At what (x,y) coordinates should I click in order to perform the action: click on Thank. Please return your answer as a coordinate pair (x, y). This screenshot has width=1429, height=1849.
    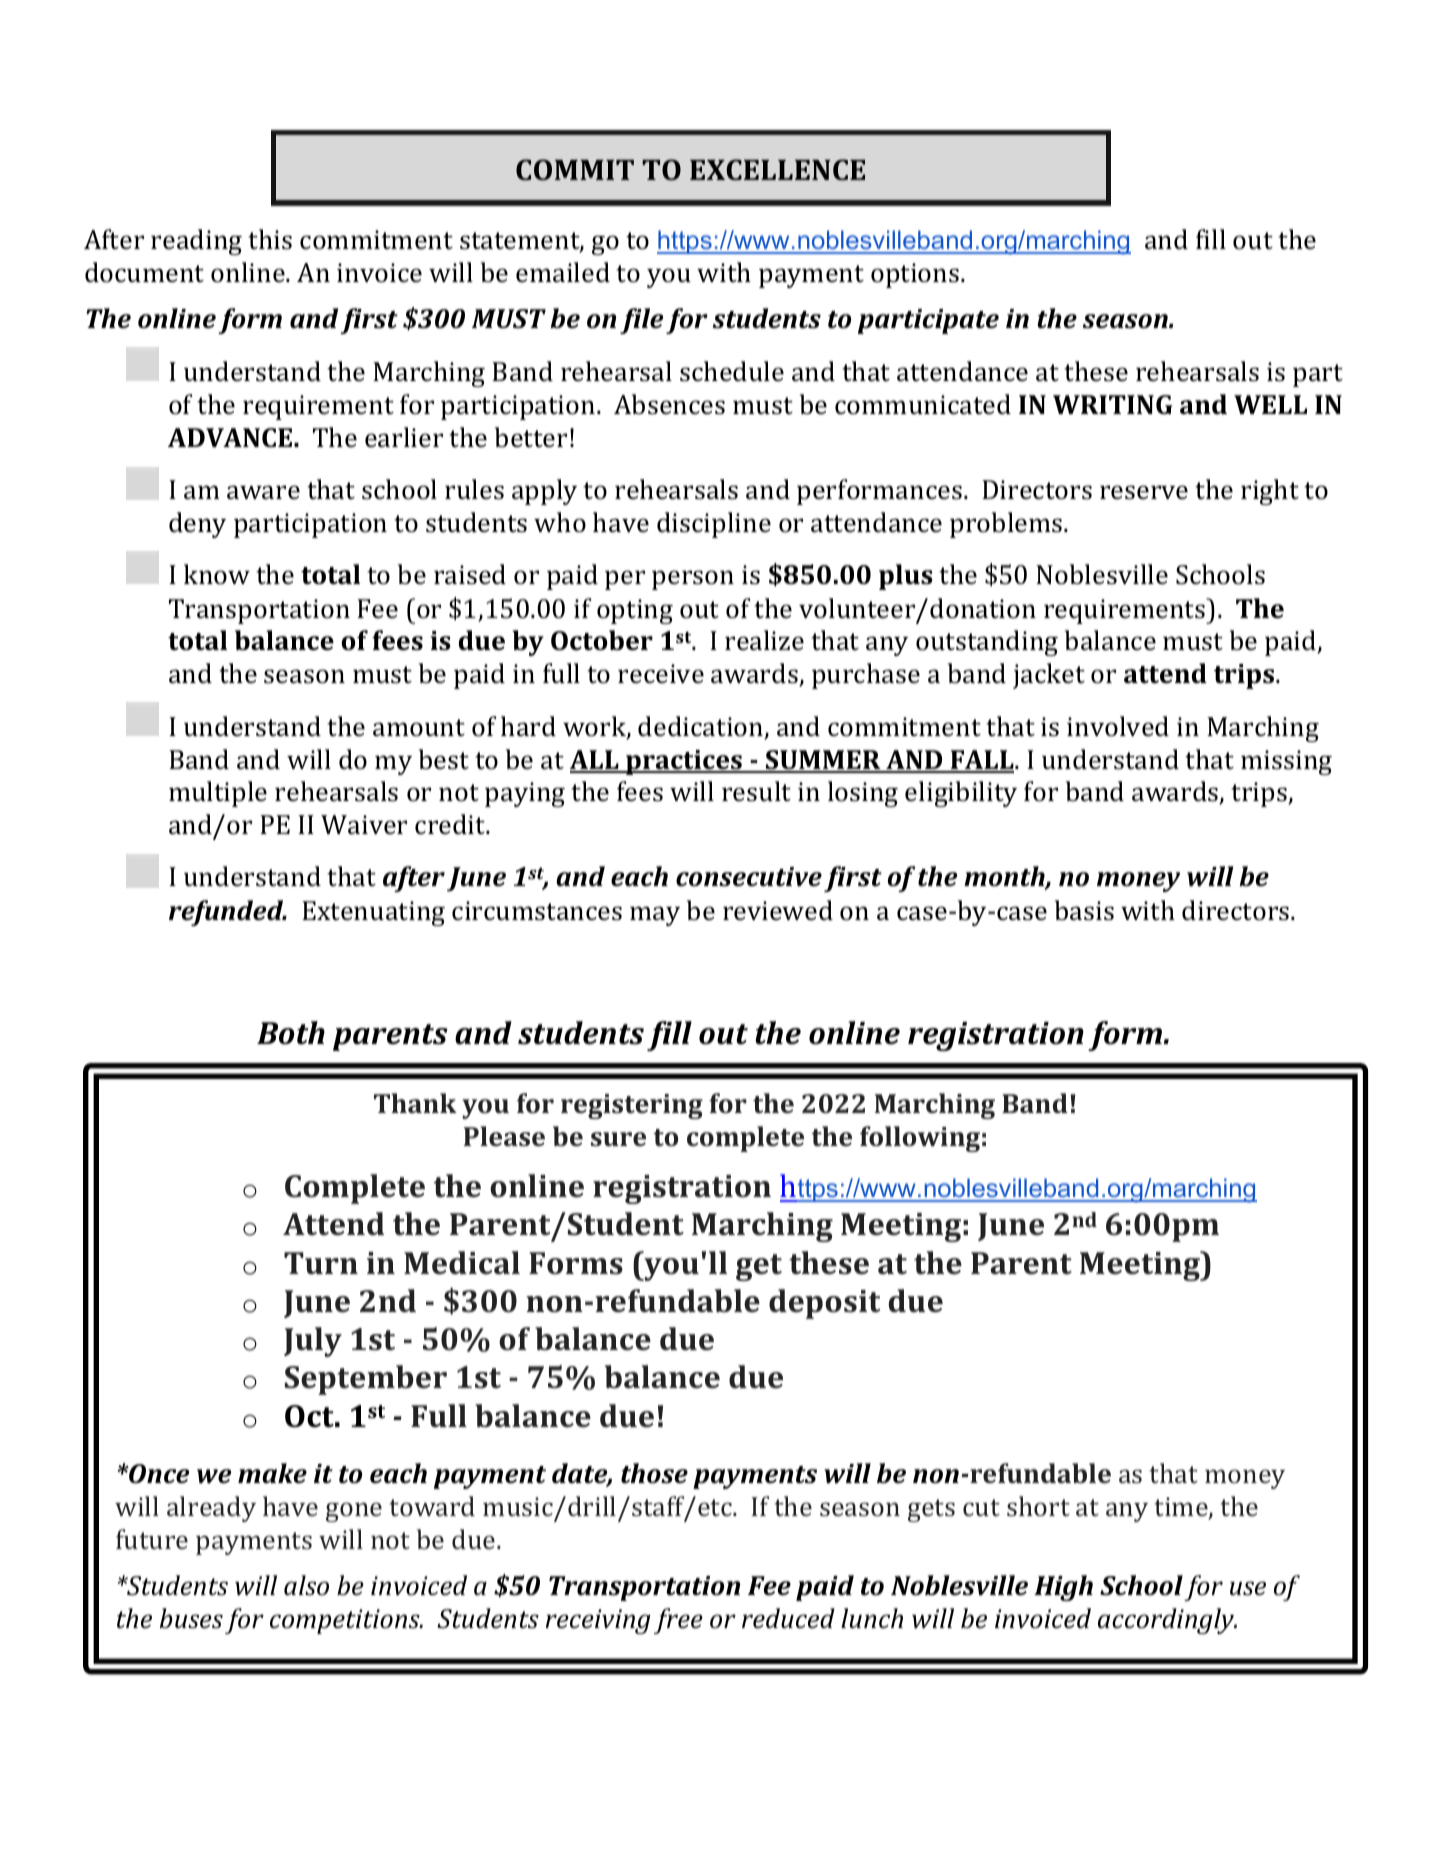
    Looking at the image, I should click on (415, 1103).
